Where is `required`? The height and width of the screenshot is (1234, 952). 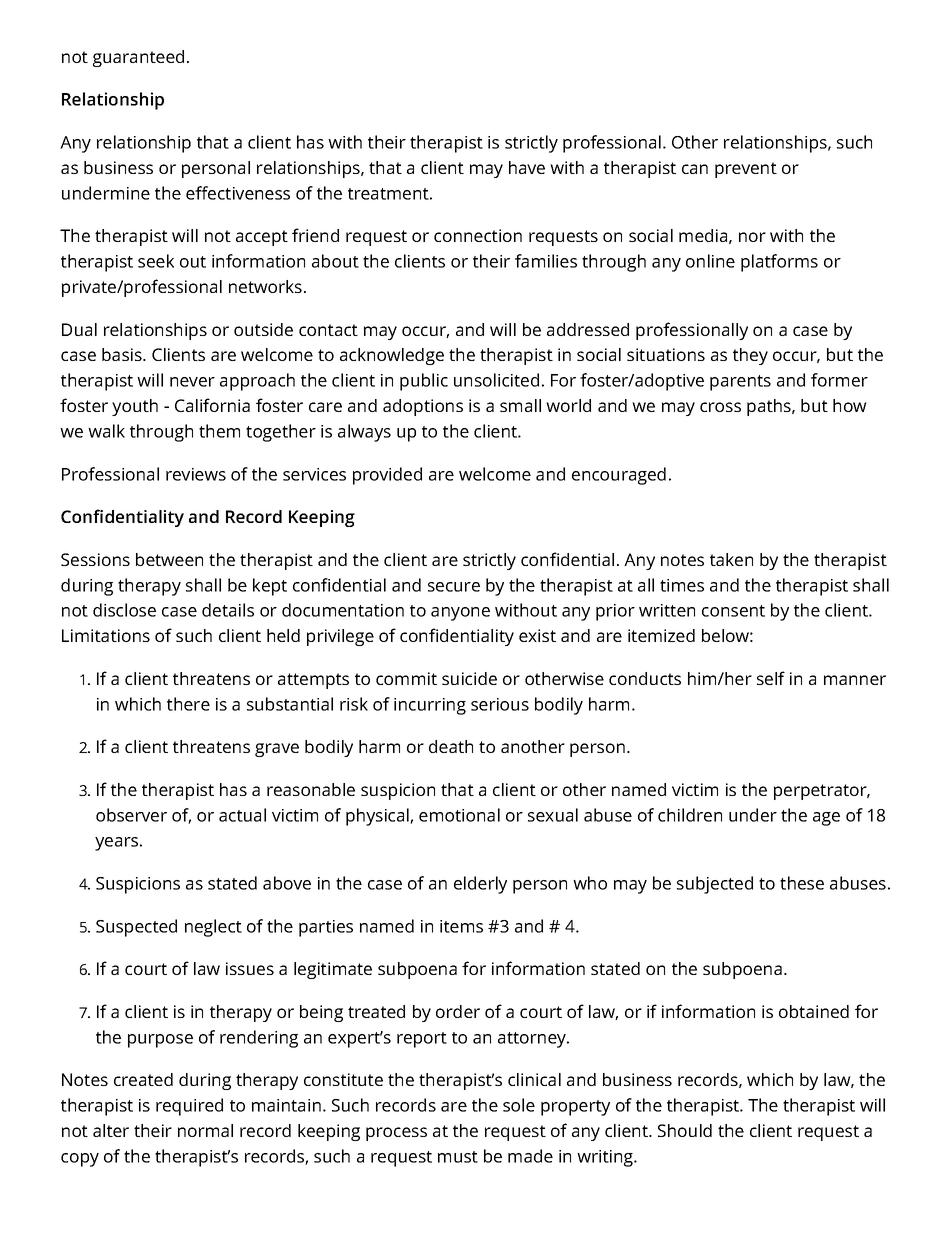
required is located at coordinates (189, 1107).
